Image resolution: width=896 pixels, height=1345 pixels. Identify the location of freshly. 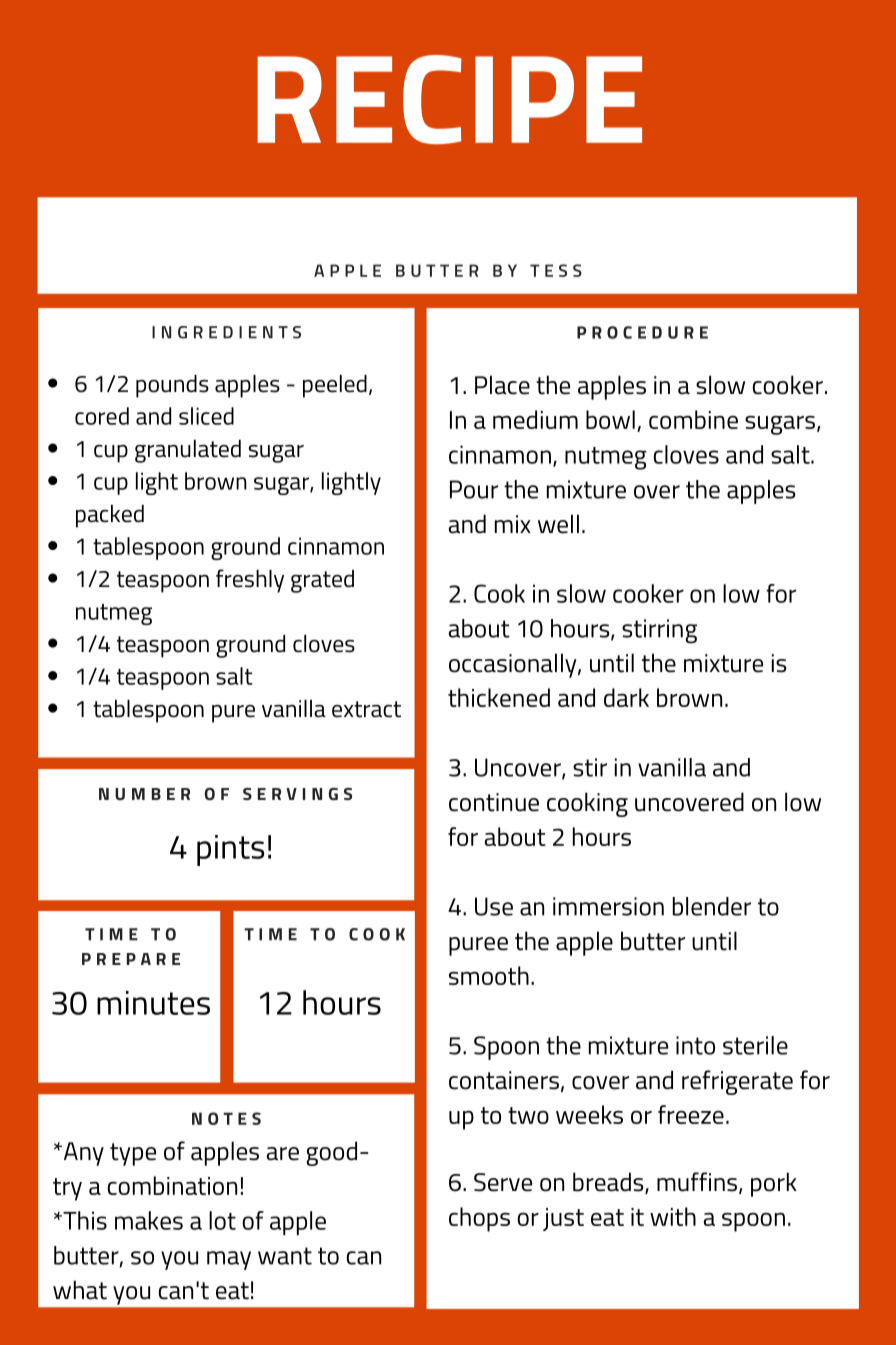
(250, 581).
